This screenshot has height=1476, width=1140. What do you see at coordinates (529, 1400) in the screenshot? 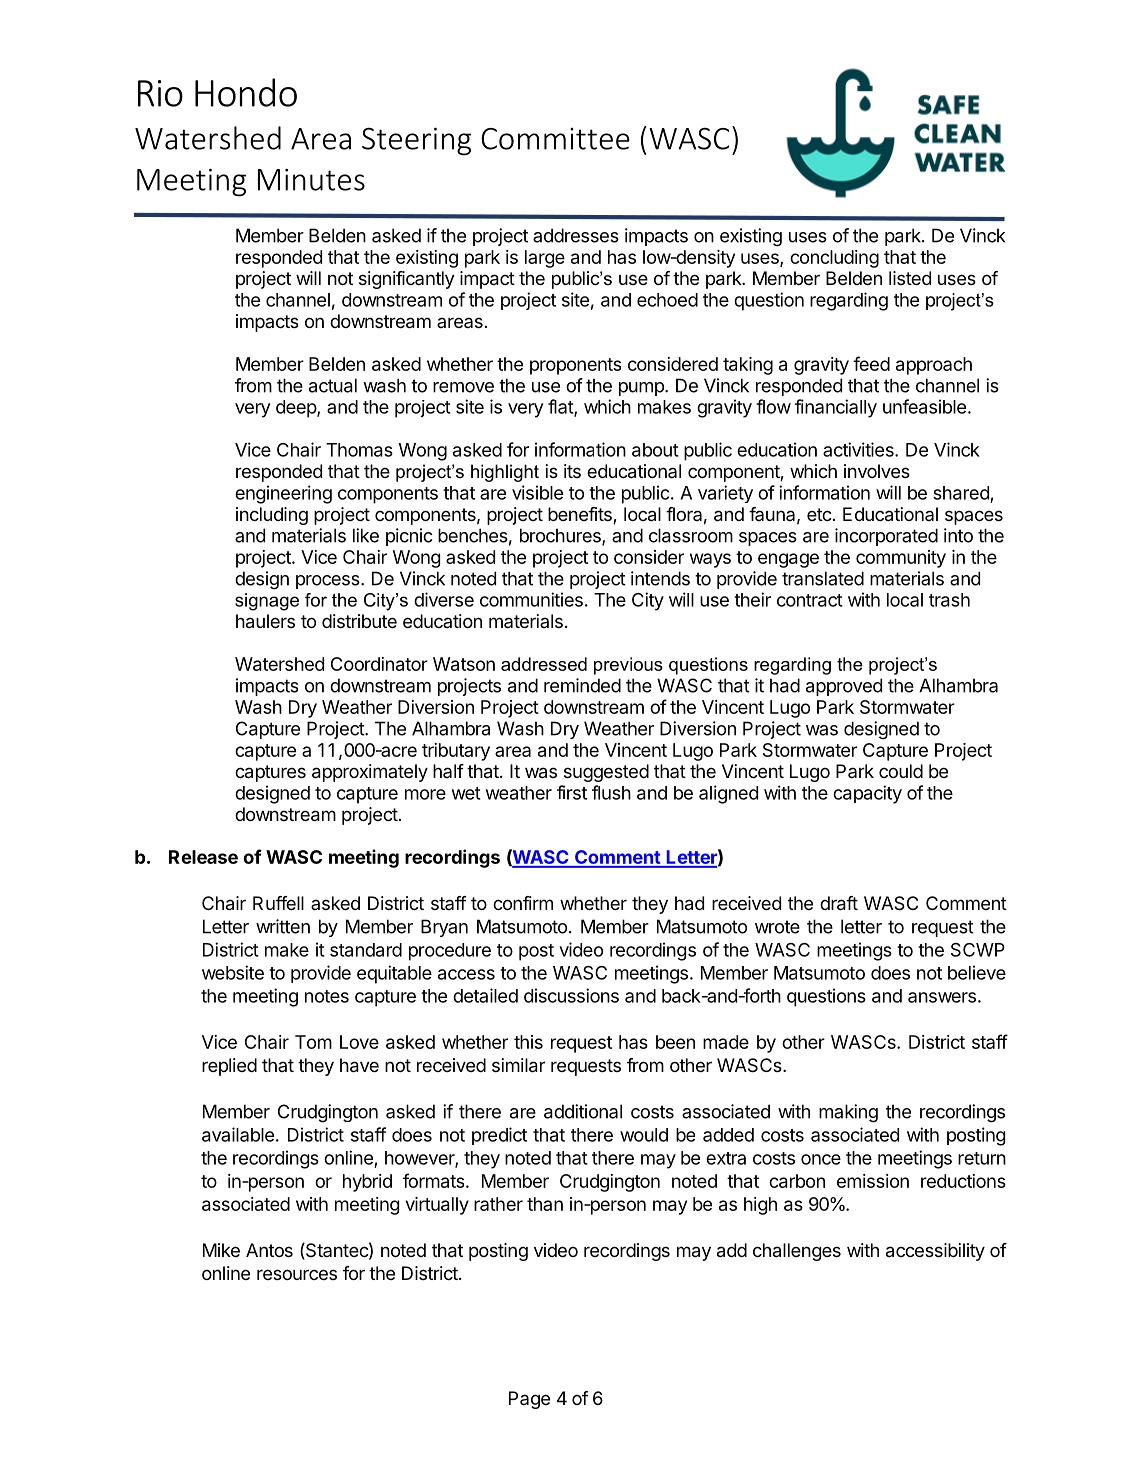
I see `Page` at bounding box center [529, 1400].
